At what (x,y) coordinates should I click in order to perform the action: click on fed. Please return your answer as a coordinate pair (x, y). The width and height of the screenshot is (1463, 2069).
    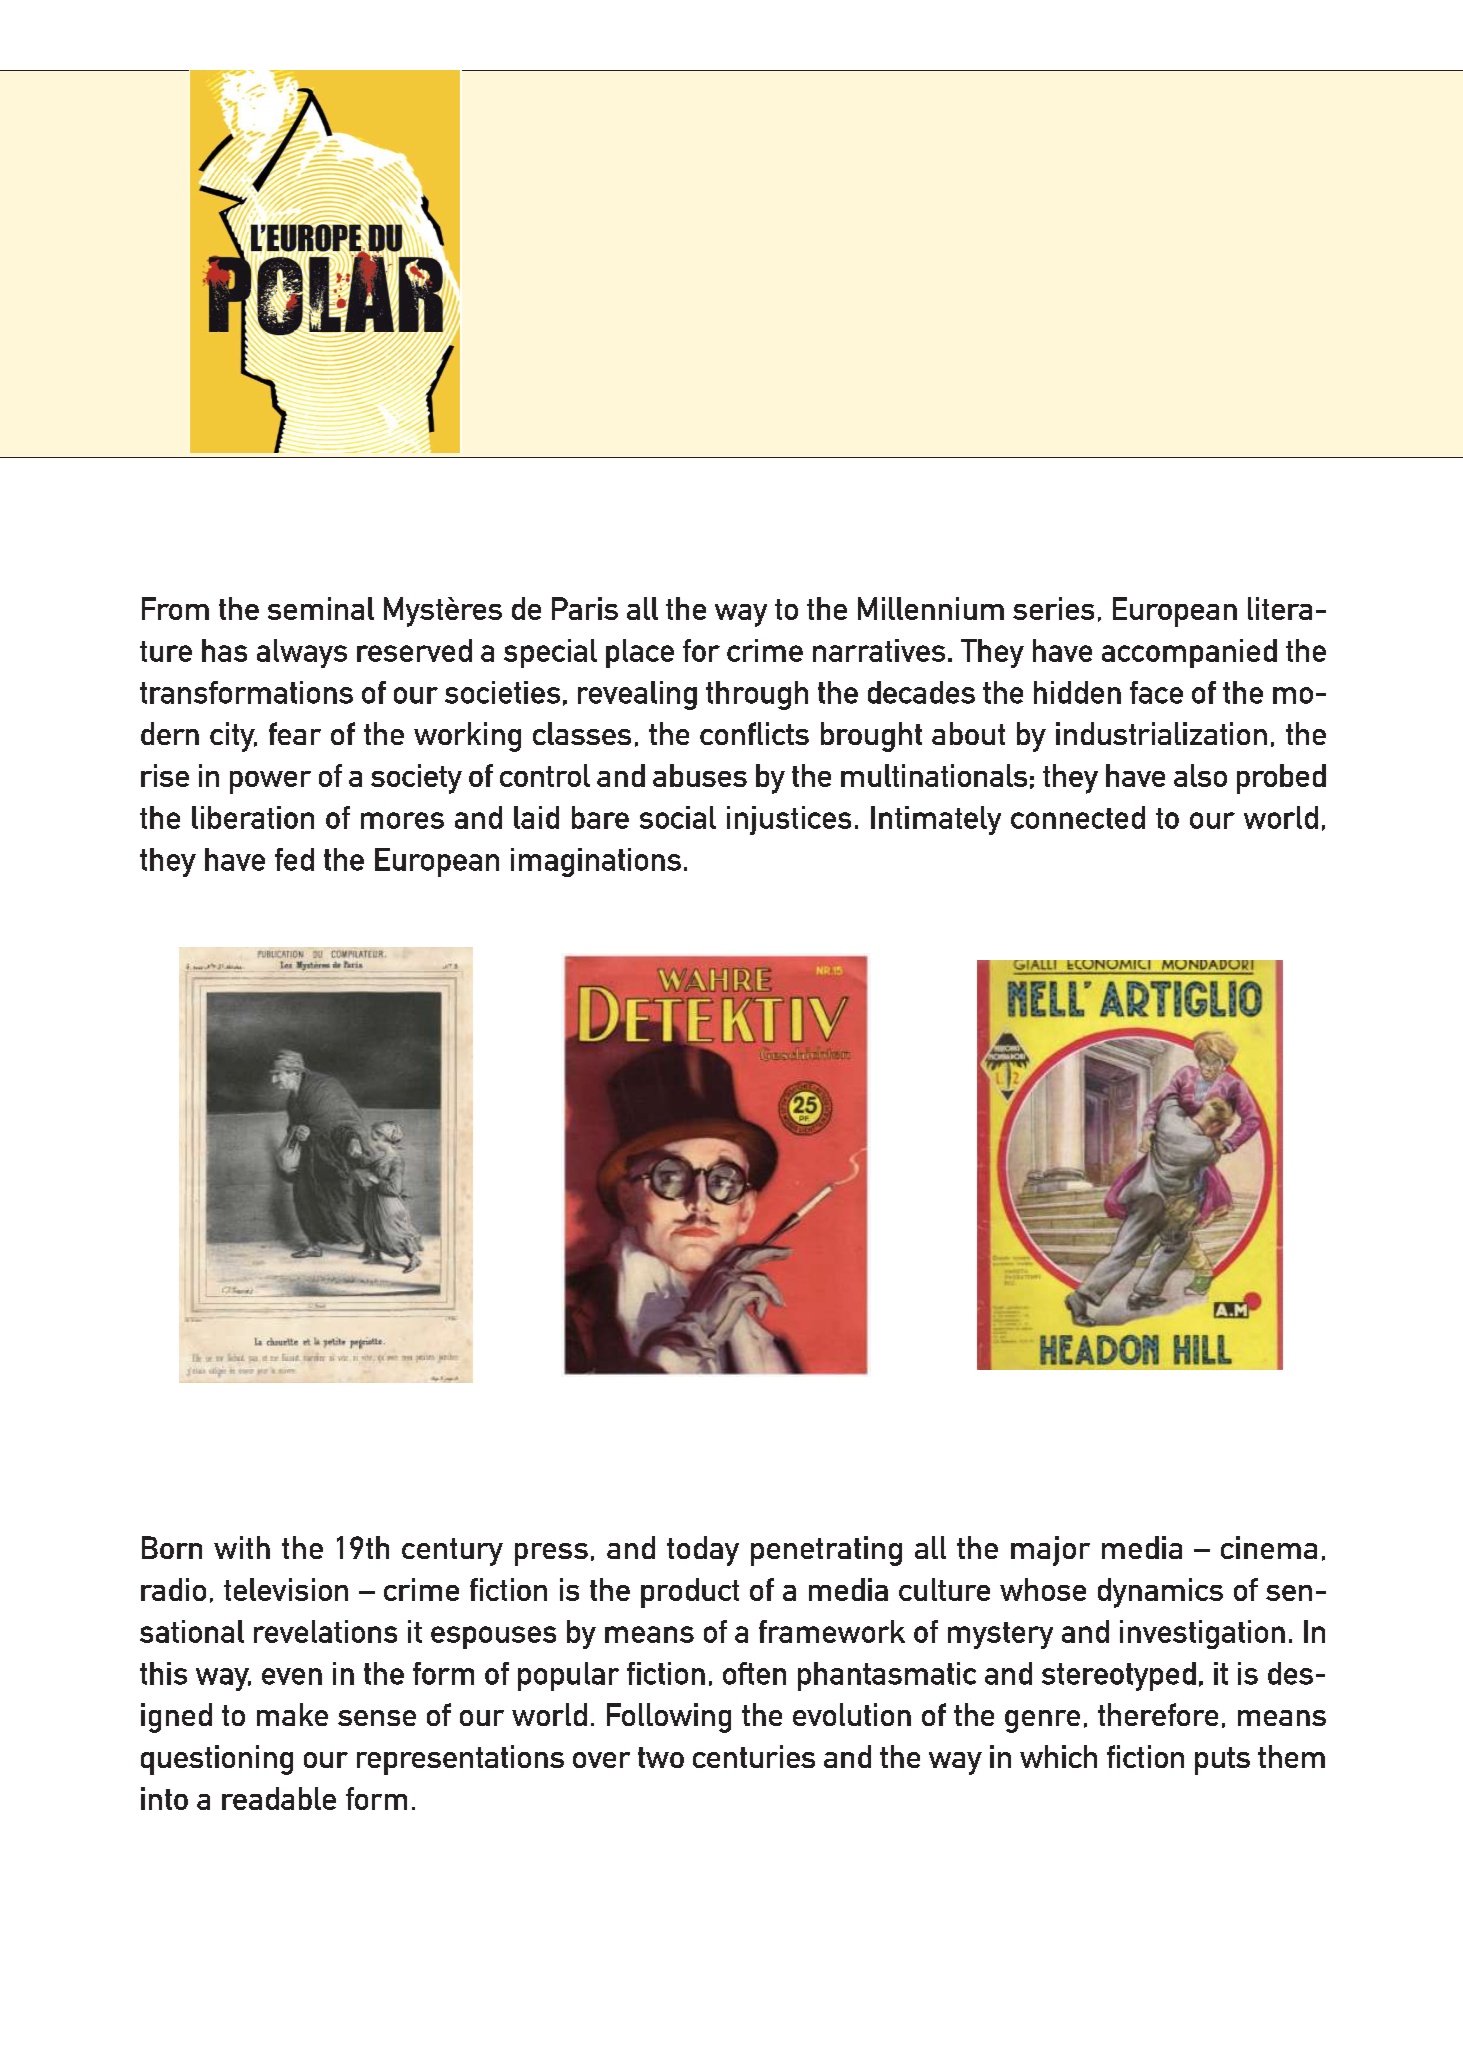
    Looking at the image, I should click on (294, 859).
